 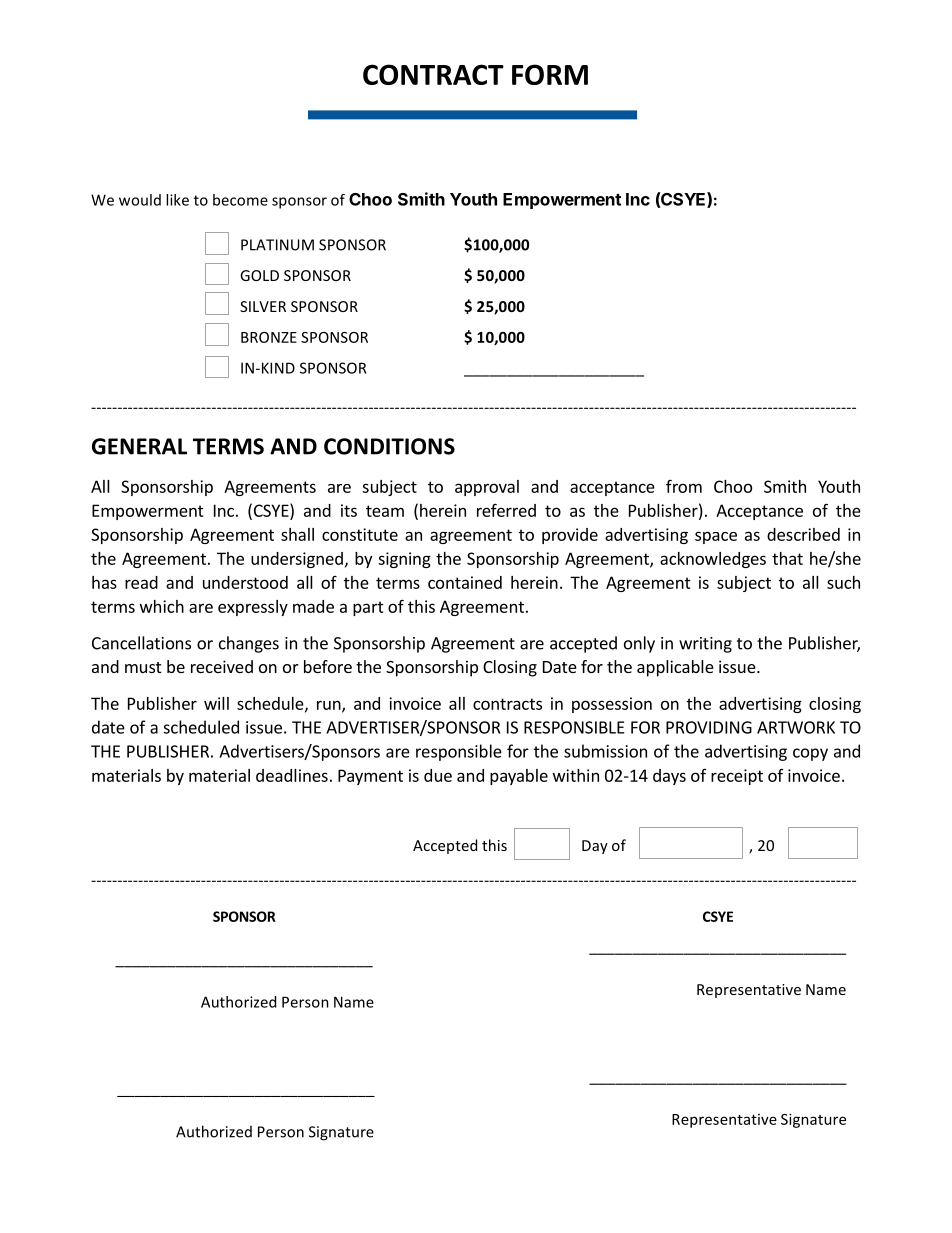 What do you see at coordinates (240, 200) in the image?
I see `become` at bounding box center [240, 200].
